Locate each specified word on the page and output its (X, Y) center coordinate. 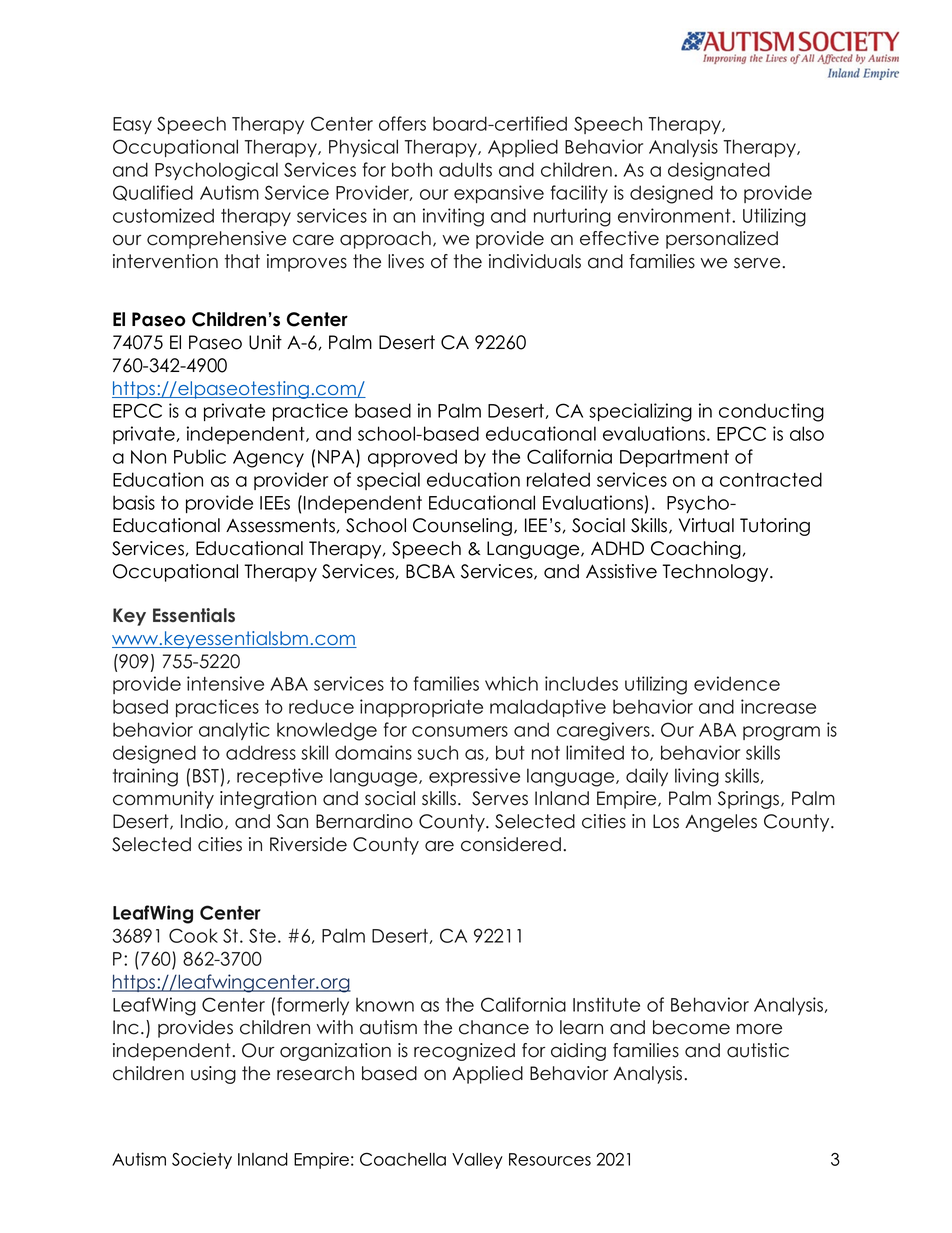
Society (202, 1160)
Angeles (721, 823)
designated (719, 171)
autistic (758, 1050)
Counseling (462, 527)
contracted (771, 479)
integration (268, 800)
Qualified (153, 193)
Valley (477, 1161)
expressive (474, 777)
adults (465, 169)
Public (200, 456)
